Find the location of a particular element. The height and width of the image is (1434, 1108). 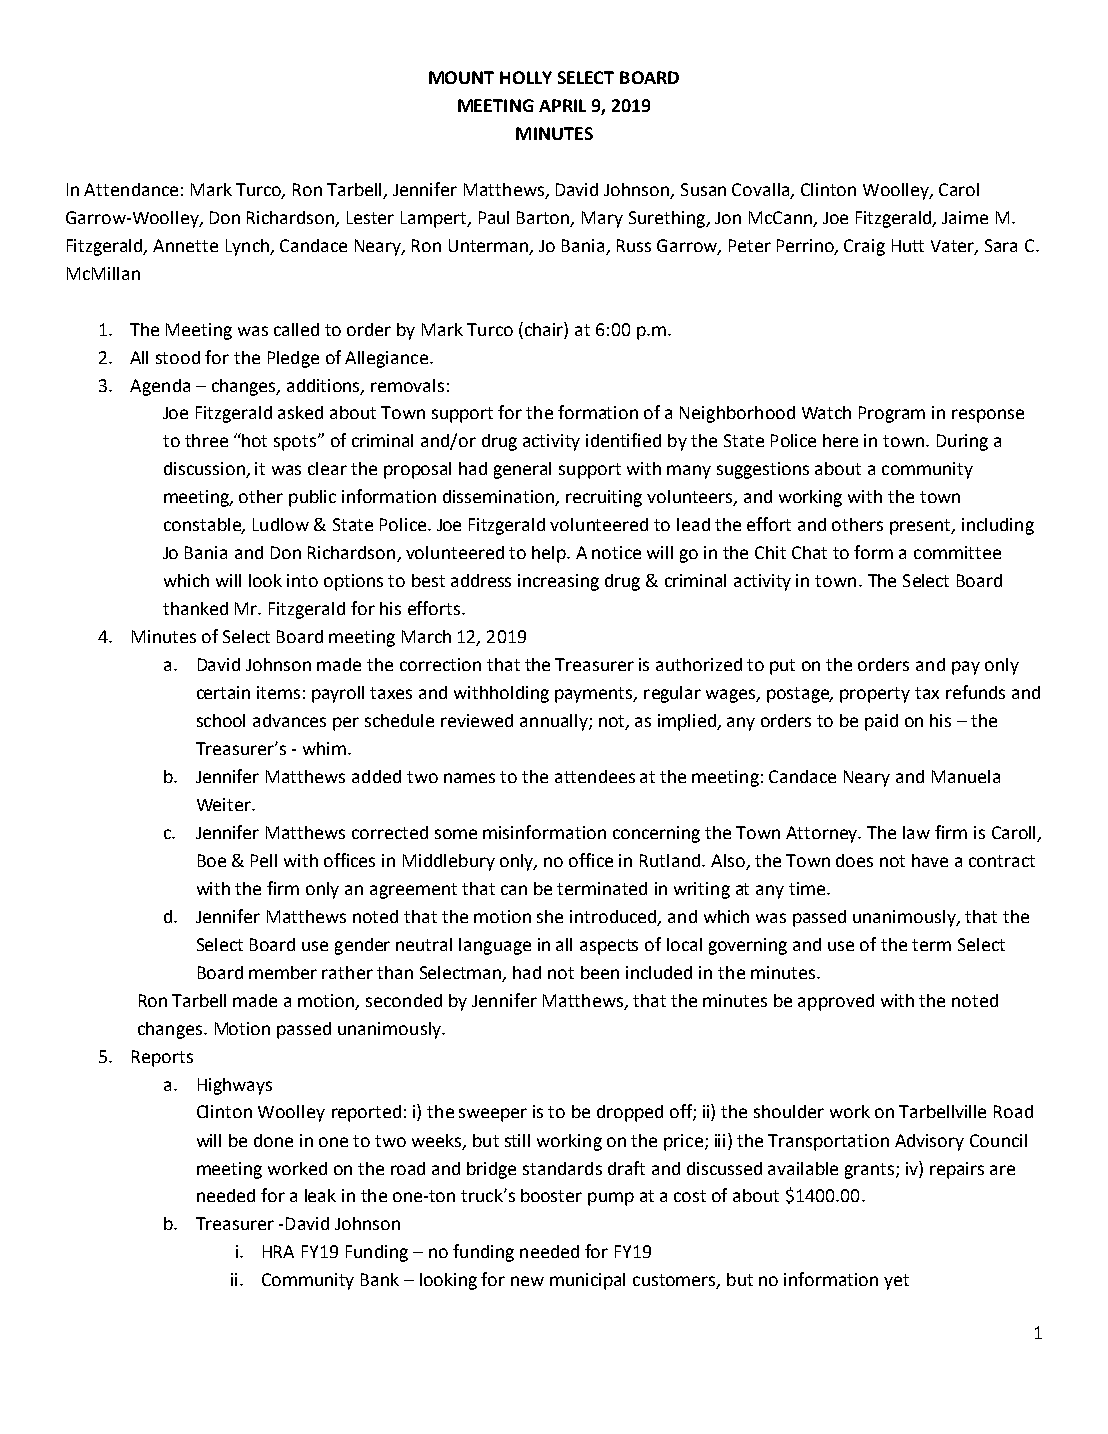

municipal is located at coordinates (587, 1281).
